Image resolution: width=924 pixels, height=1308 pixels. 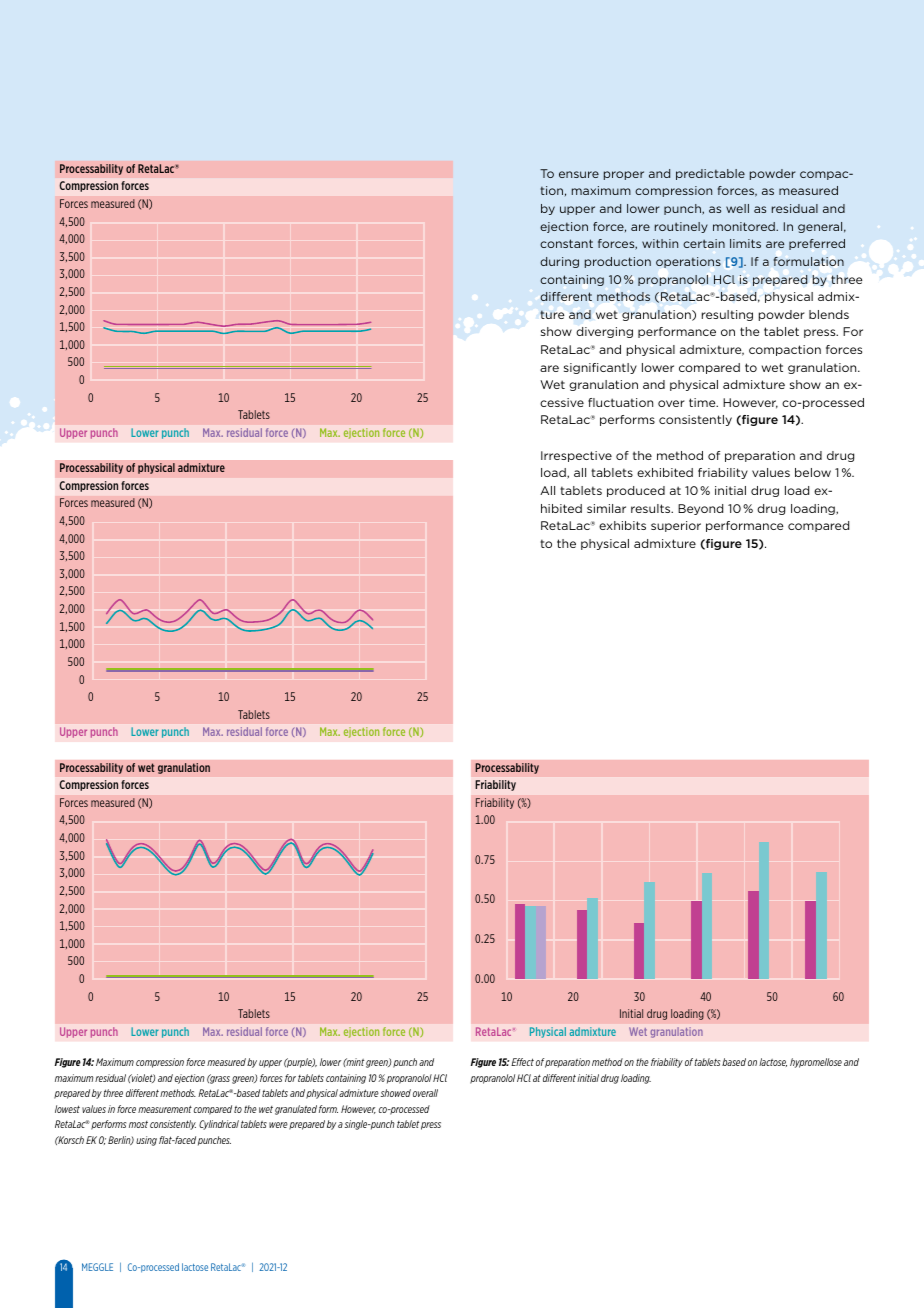 What do you see at coordinates (165, 1109) in the document?
I see `measurement` at bounding box center [165, 1109].
